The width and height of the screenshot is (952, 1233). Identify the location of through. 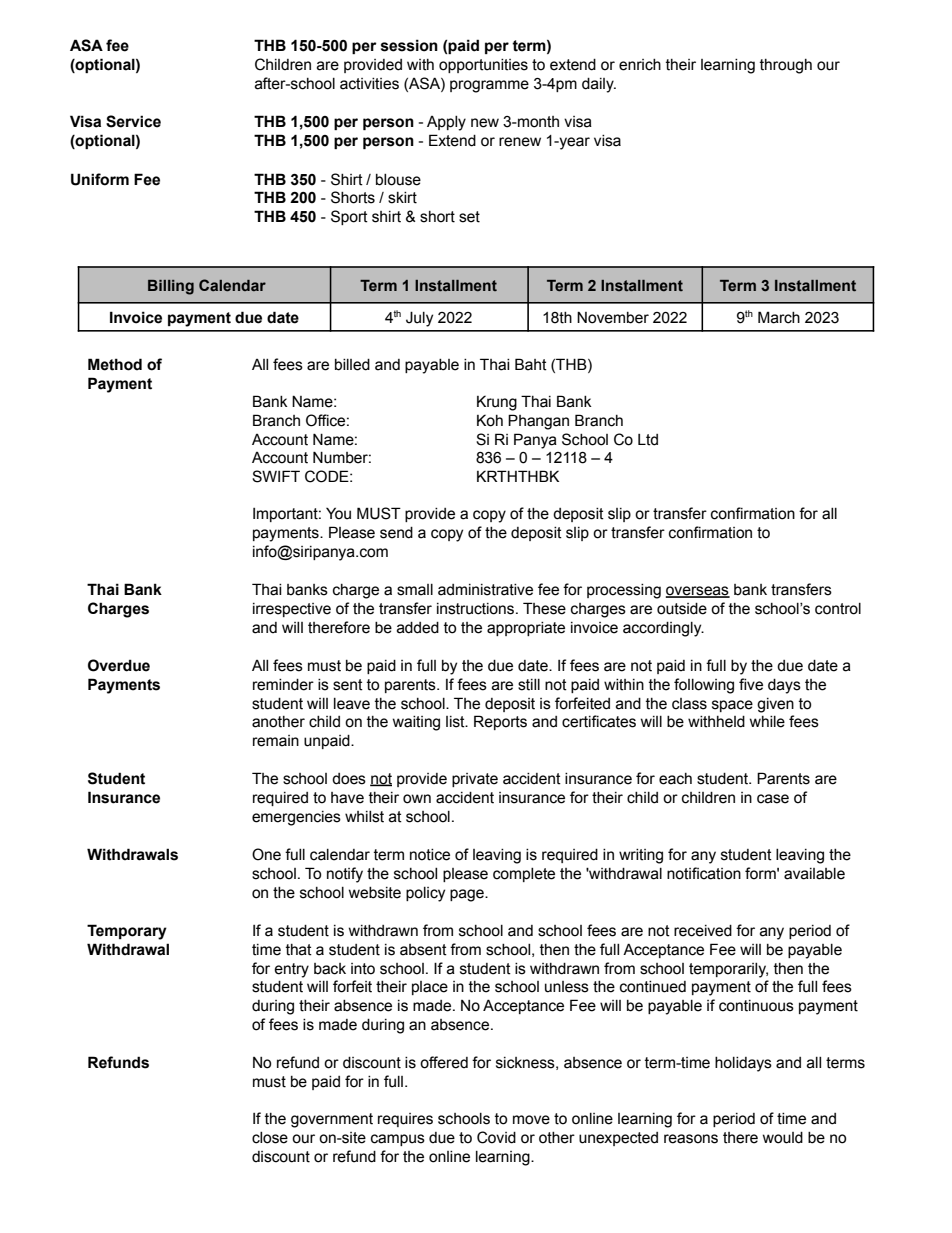
(786, 66).
